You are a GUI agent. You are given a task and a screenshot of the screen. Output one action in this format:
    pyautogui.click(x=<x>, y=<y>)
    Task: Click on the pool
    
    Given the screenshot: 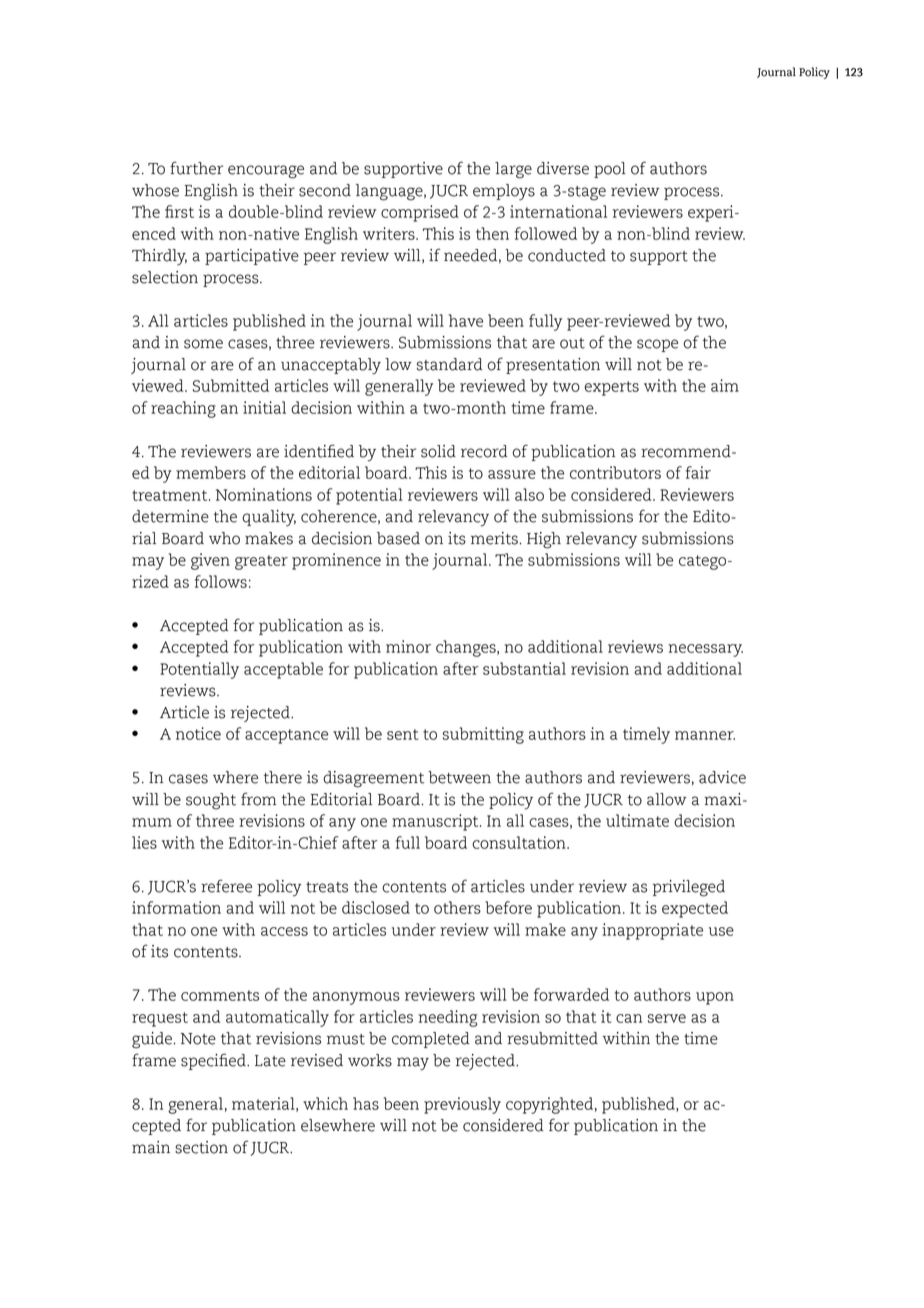 What is the action you would take?
    pyautogui.click(x=610, y=170)
